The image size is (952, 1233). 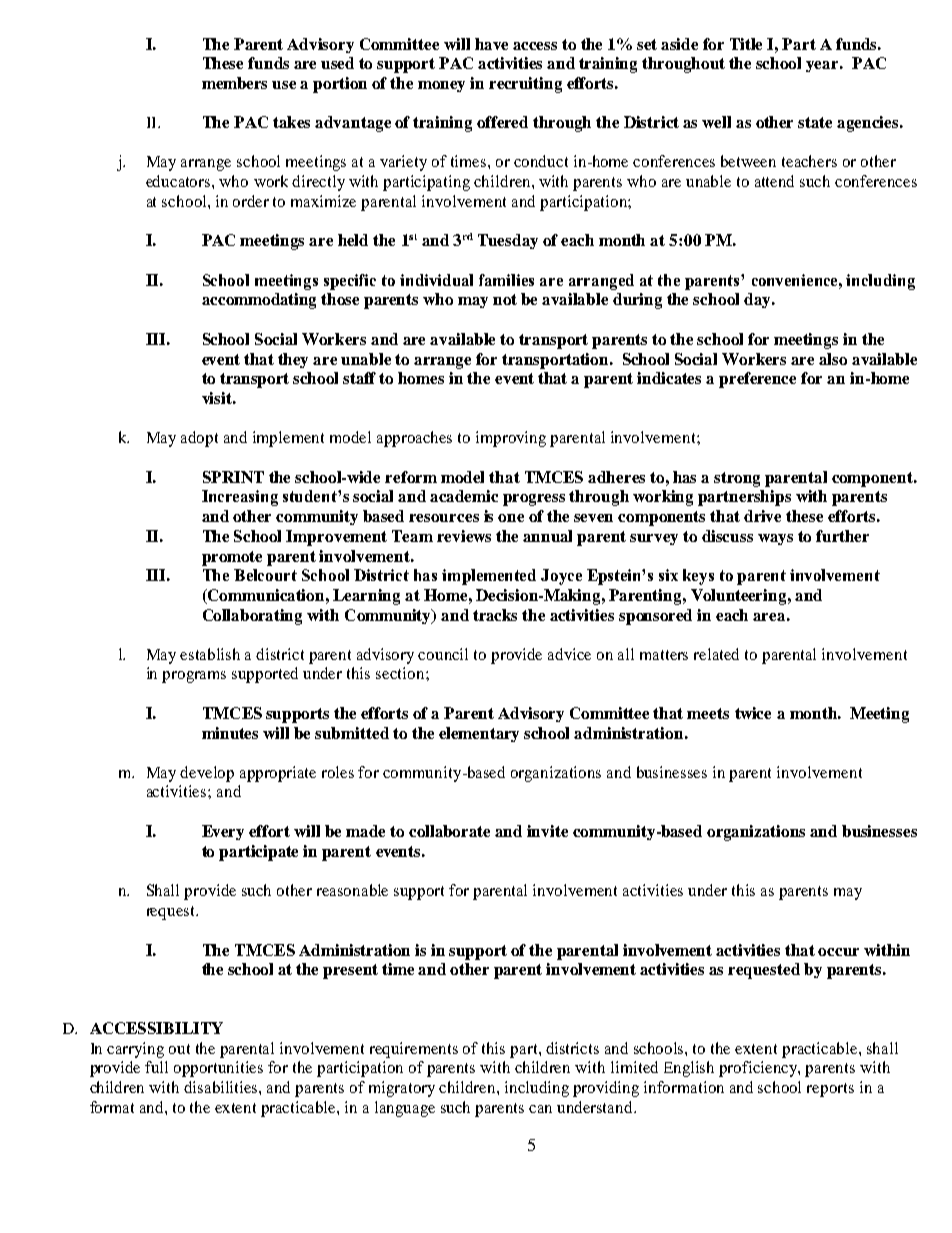 What do you see at coordinates (511, 439) in the screenshot?
I see `improving` at bounding box center [511, 439].
